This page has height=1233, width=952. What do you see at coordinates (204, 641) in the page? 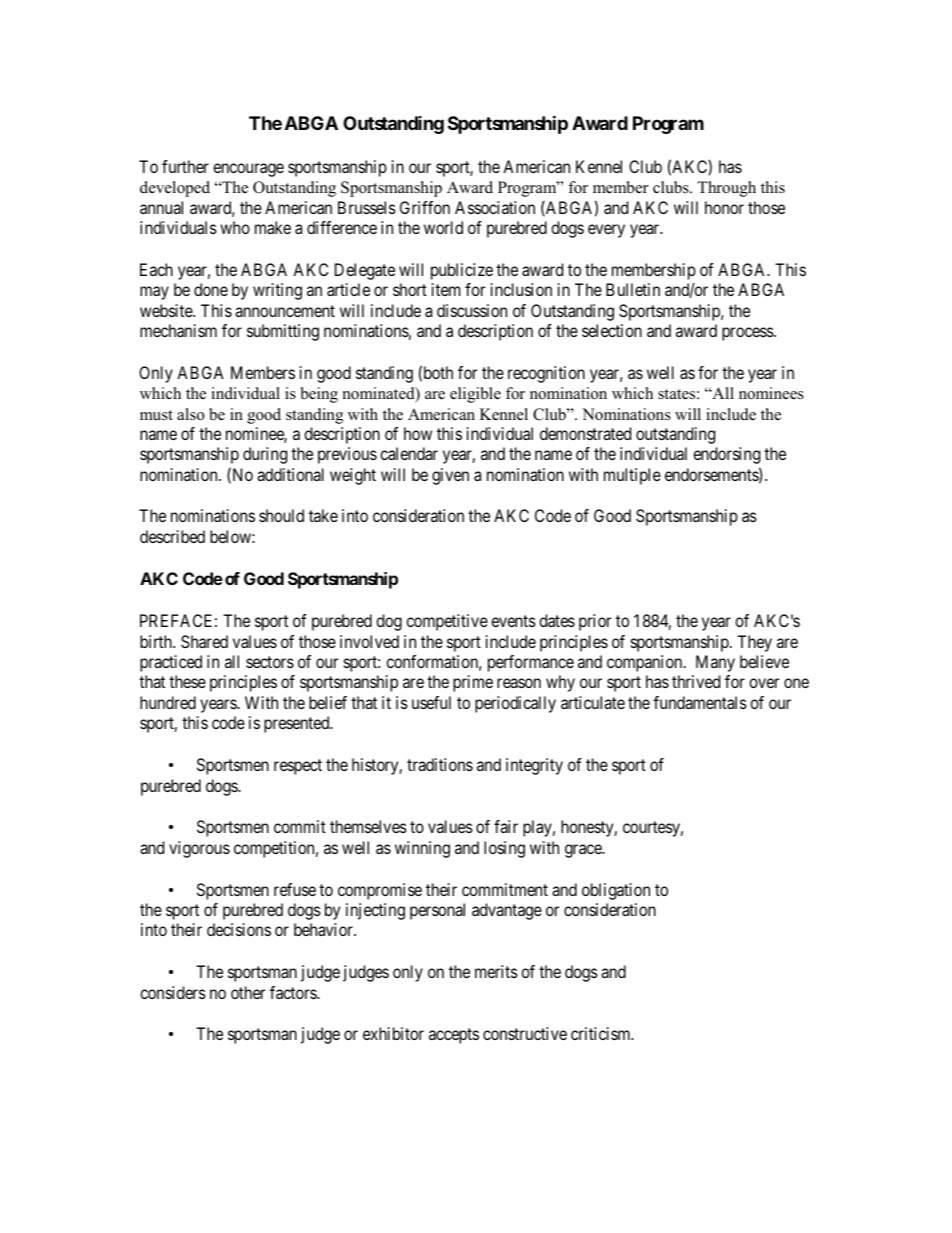
I see `Shared` at bounding box center [204, 641].
